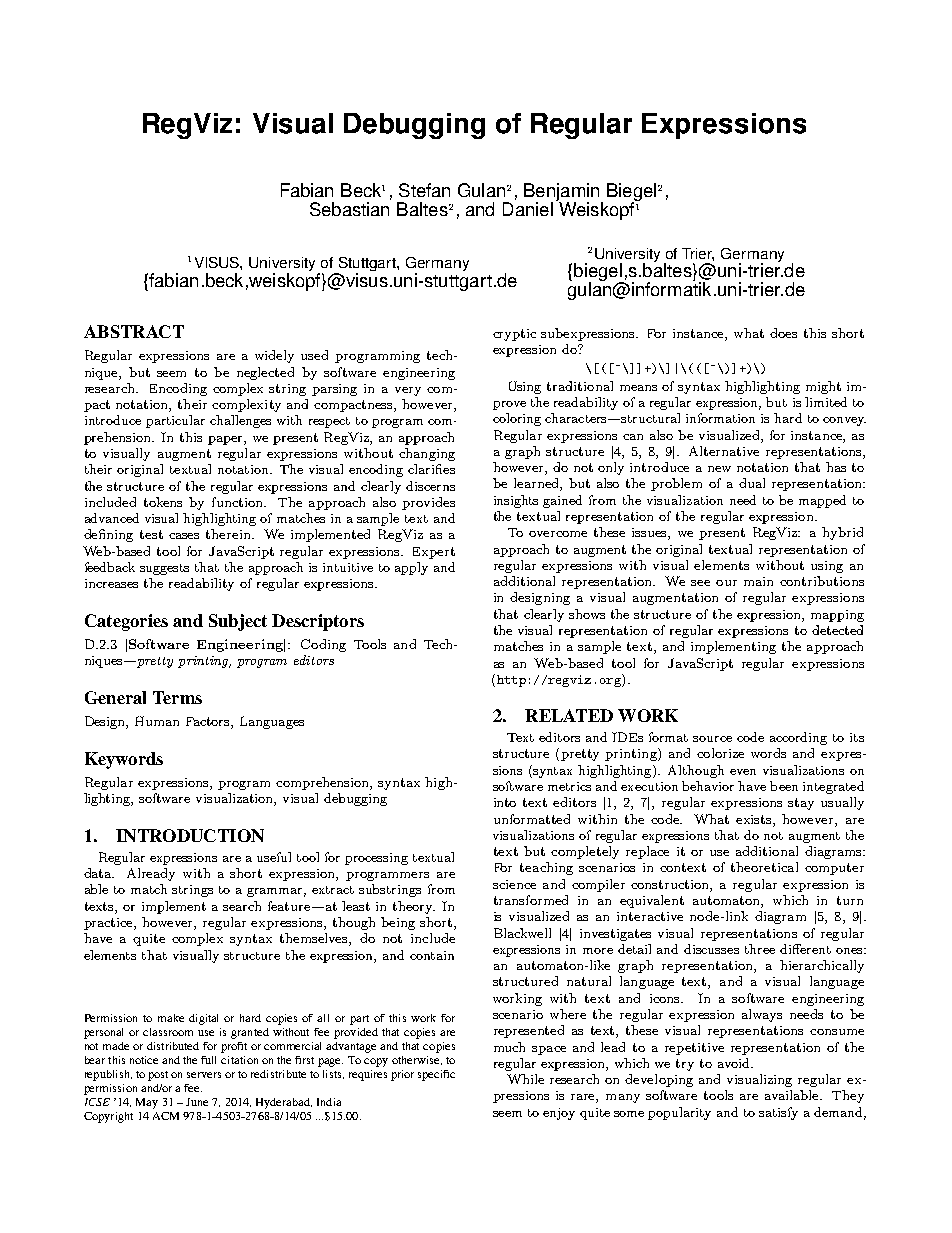  I want to click on into, so click(505, 802).
